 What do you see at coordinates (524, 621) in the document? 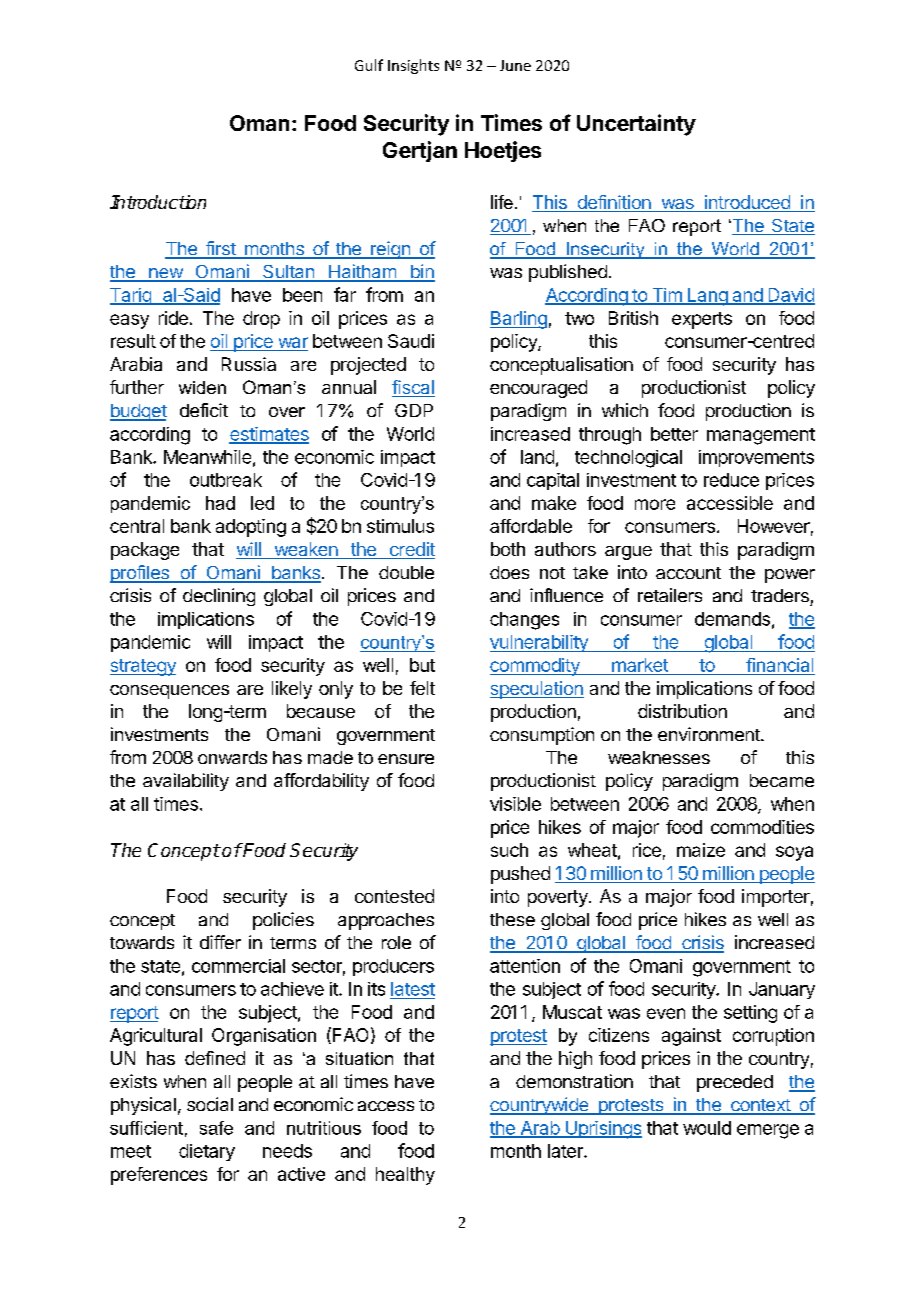
I see `changes` at bounding box center [524, 621].
